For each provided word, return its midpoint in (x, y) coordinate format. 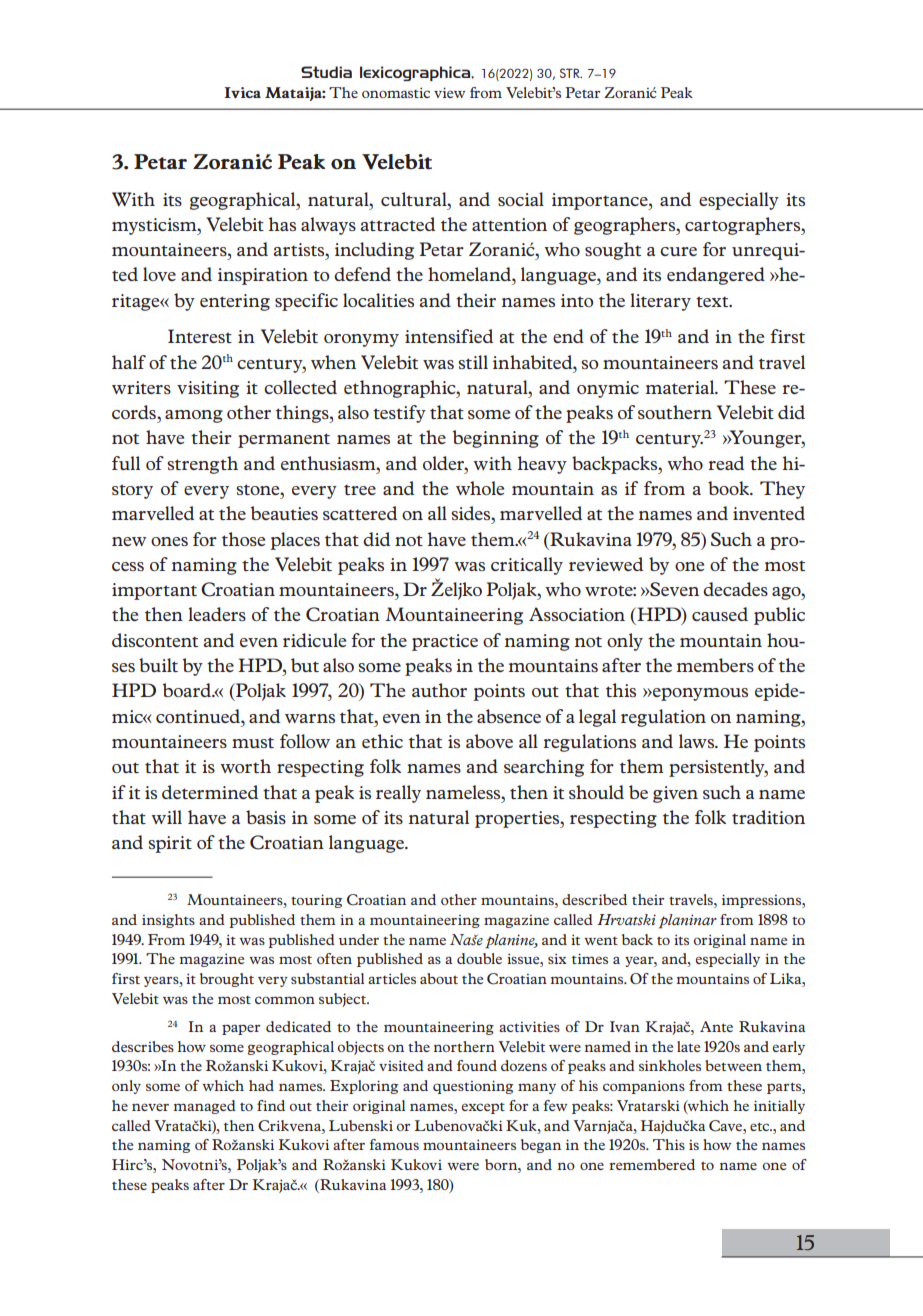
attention (509, 224)
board (187, 690)
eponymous (699, 694)
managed (204, 1107)
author (439, 690)
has (282, 224)
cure (678, 251)
